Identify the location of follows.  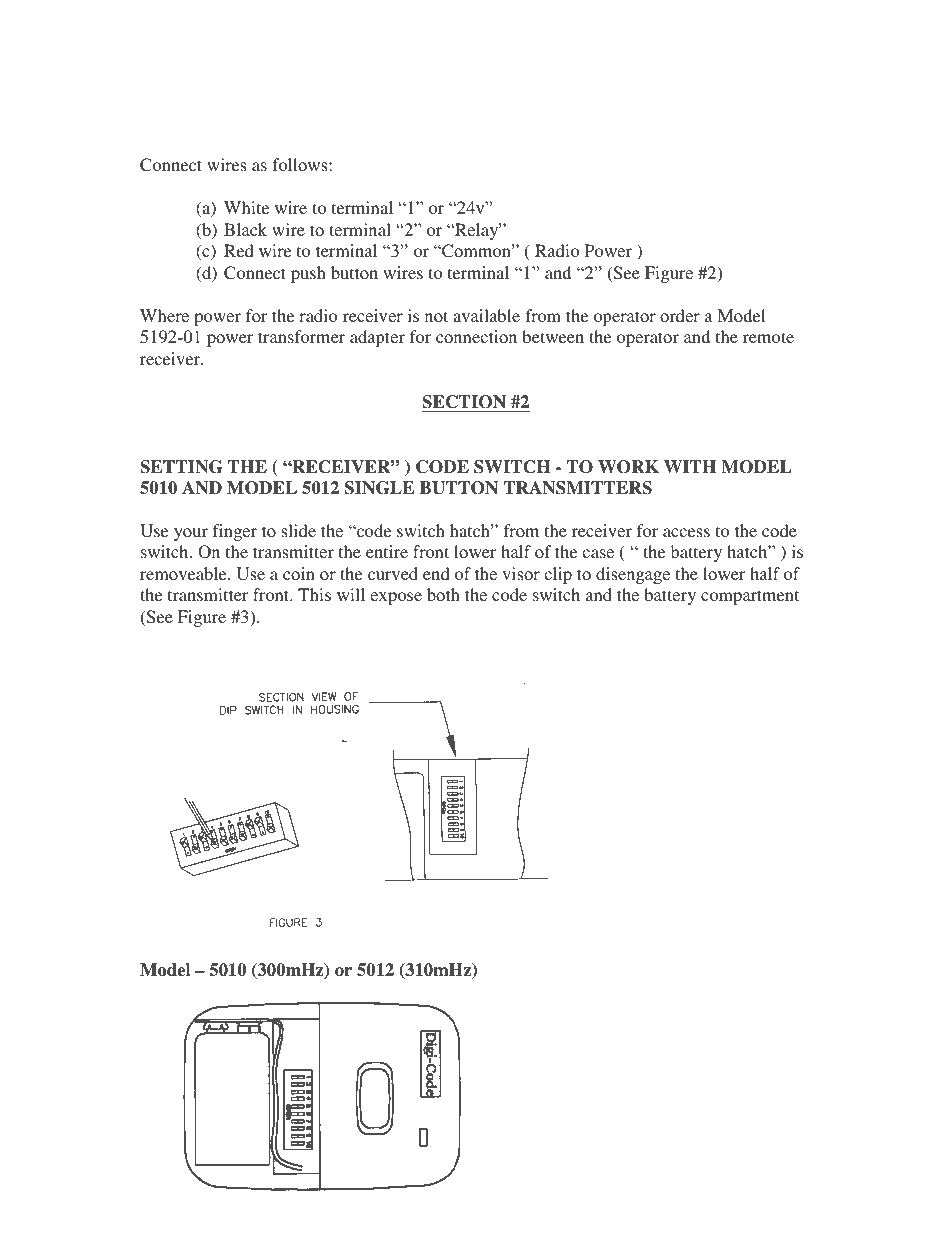
(301, 164).
